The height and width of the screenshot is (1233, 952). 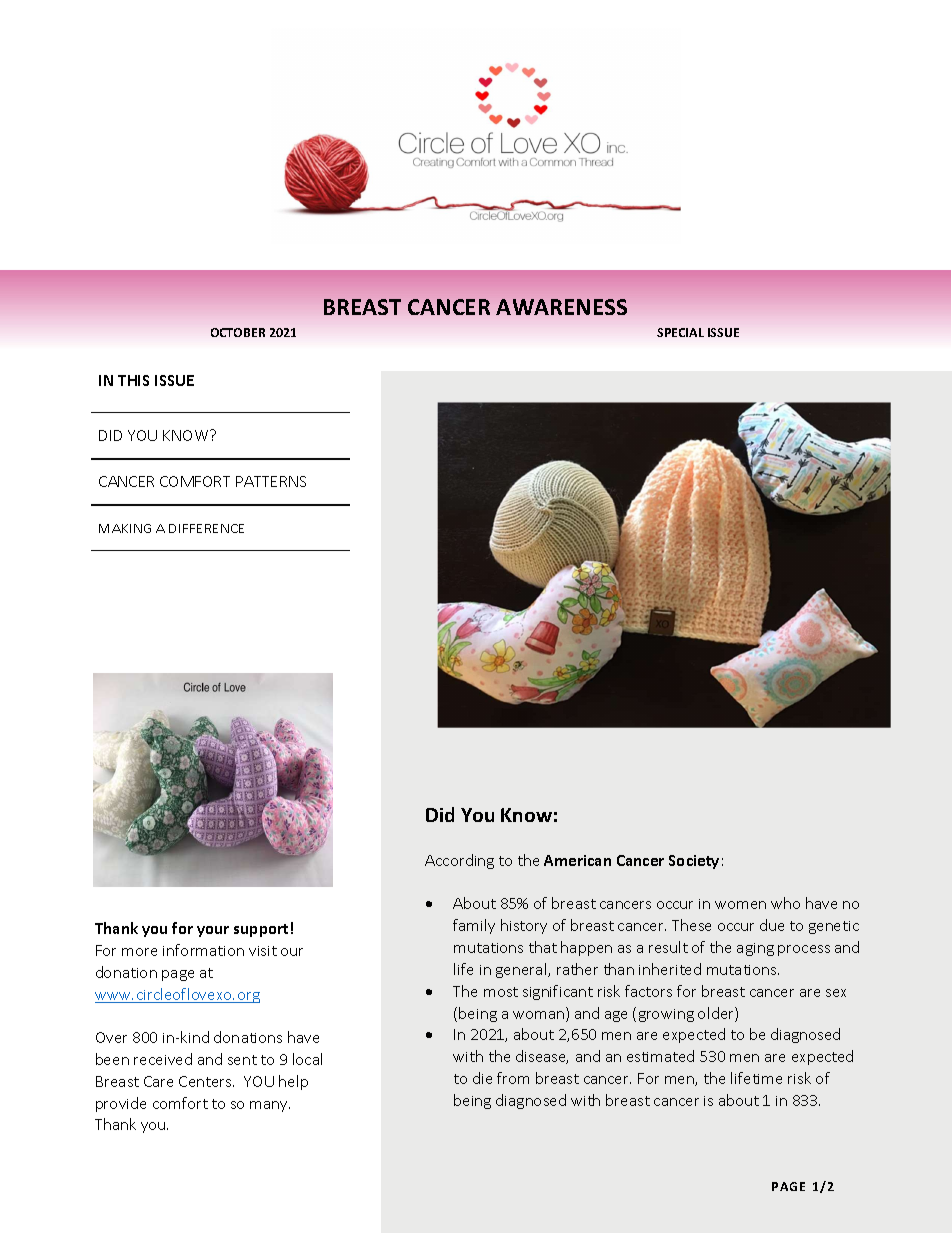 I want to click on die, so click(x=482, y=1078).
